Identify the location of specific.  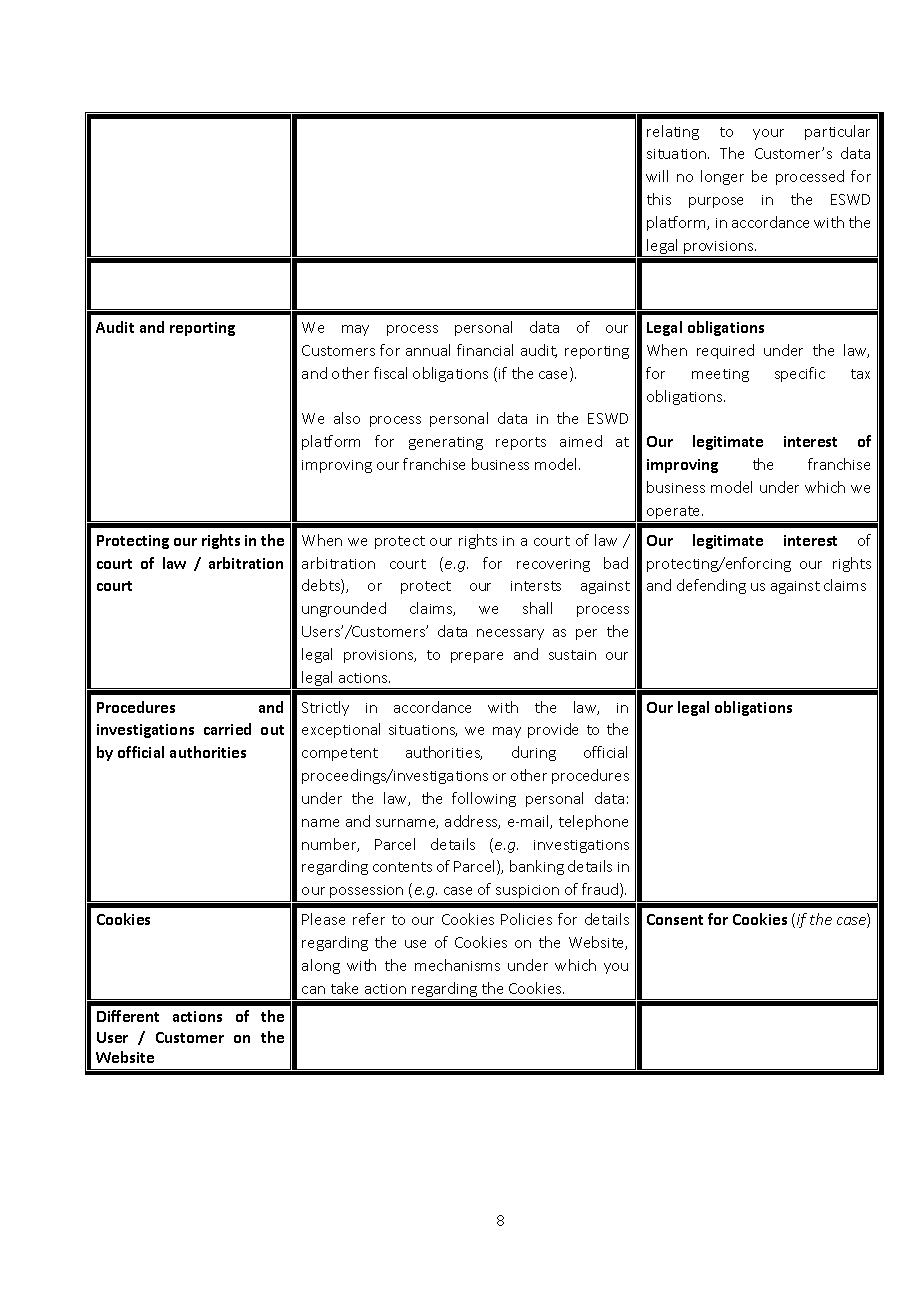
(800, 374).
